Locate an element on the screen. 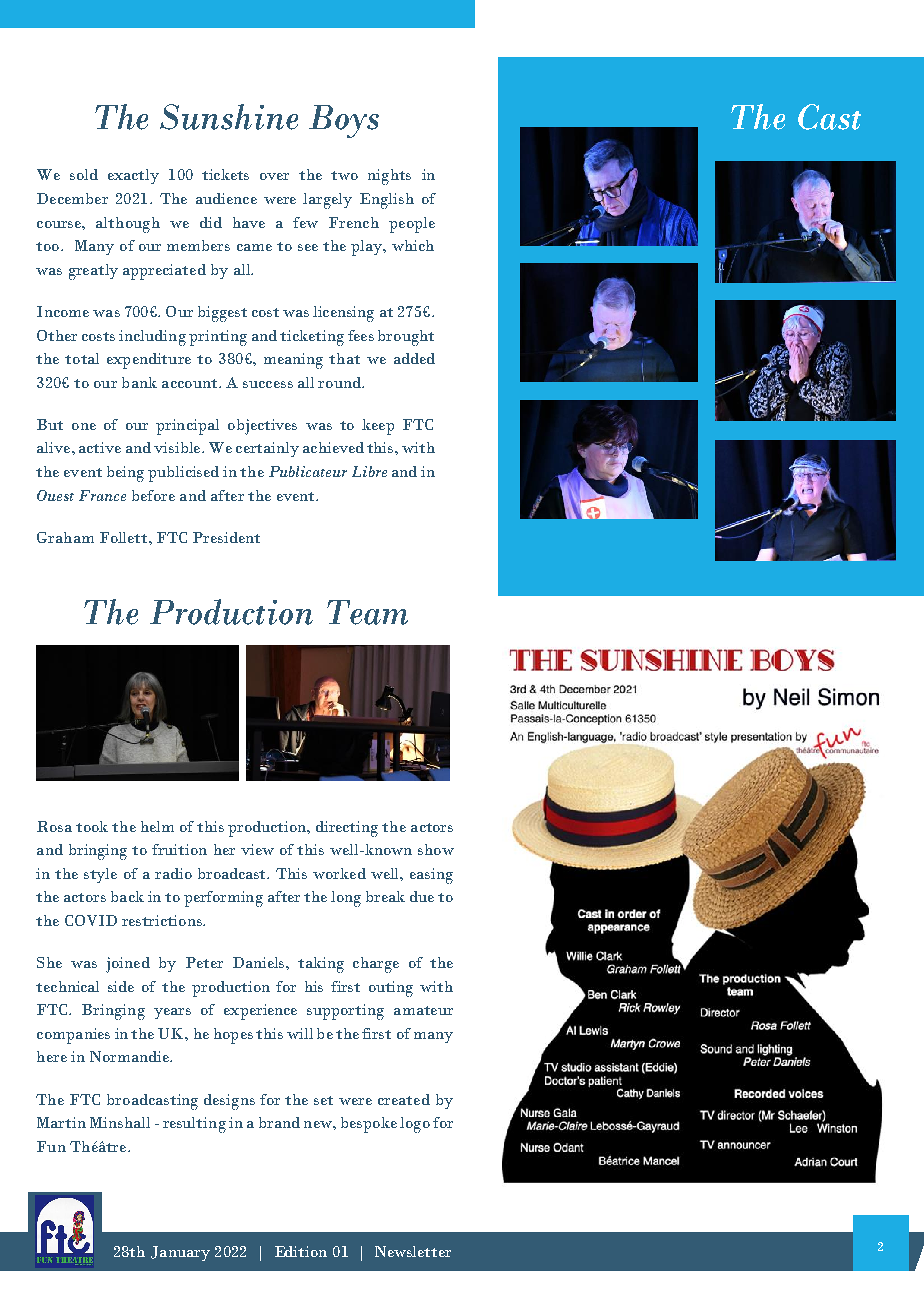 Image resolution: width=924 pixels, height=1307 pixels. certainly is located at coordinates (267, 449).
